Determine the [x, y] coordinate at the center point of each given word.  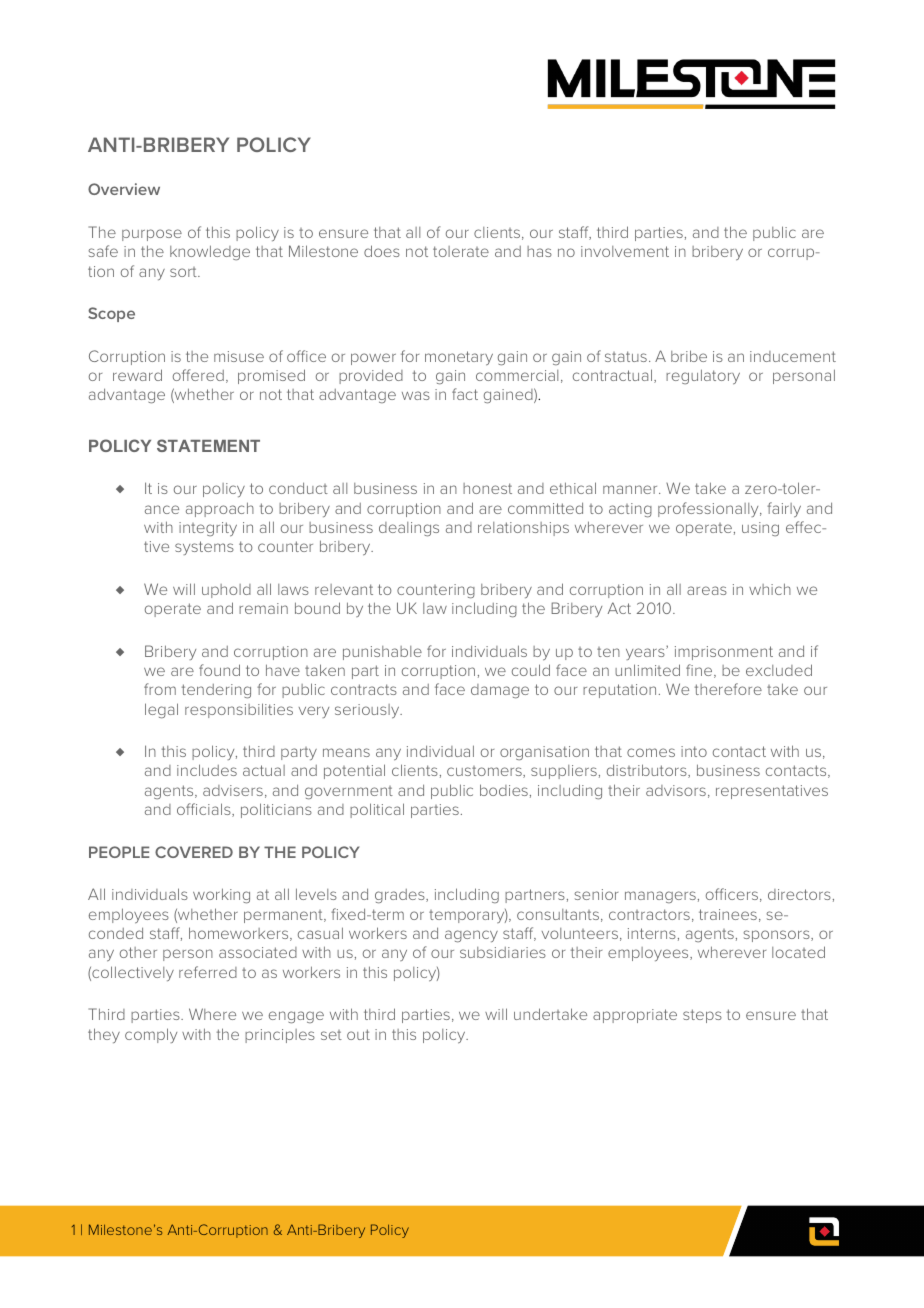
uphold [226, 591]
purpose [152, 235]
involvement [625, 251]
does [382, 251]
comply [151, 1035]
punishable [382, 653]
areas [707, 590]
